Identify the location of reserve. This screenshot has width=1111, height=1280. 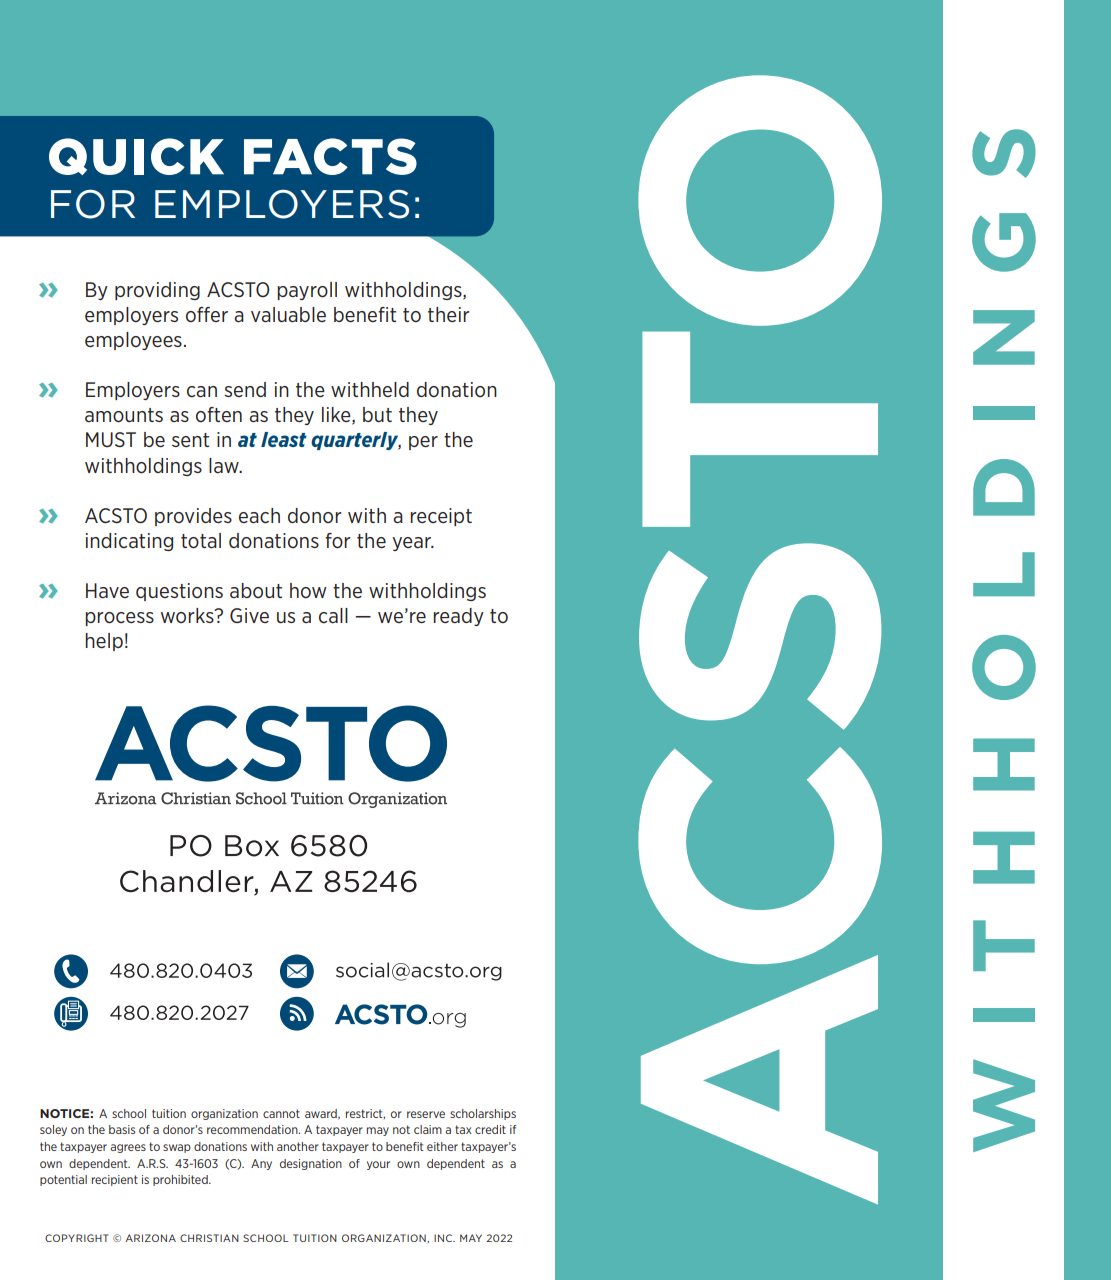
(426, 1114).
